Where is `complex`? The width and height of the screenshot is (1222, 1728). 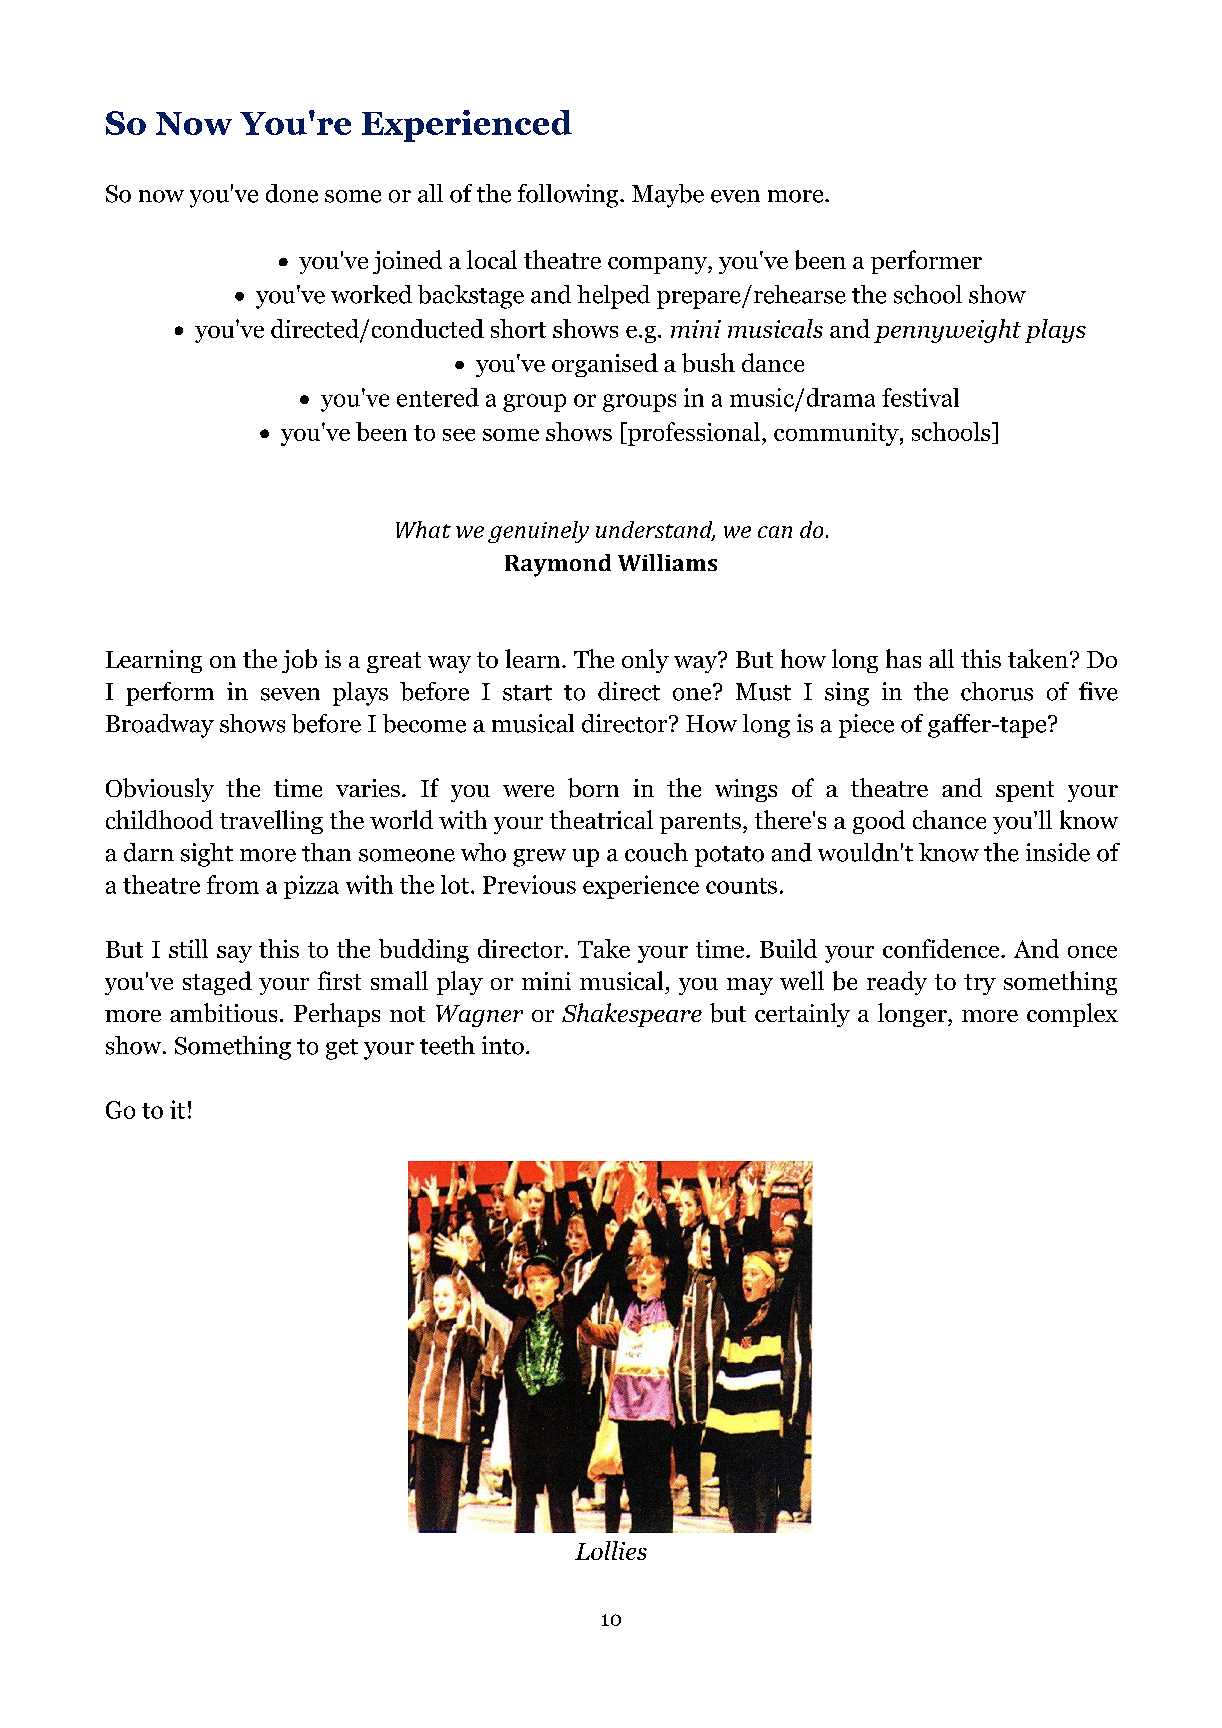
complex is located at coordinates (1072, 1015).
